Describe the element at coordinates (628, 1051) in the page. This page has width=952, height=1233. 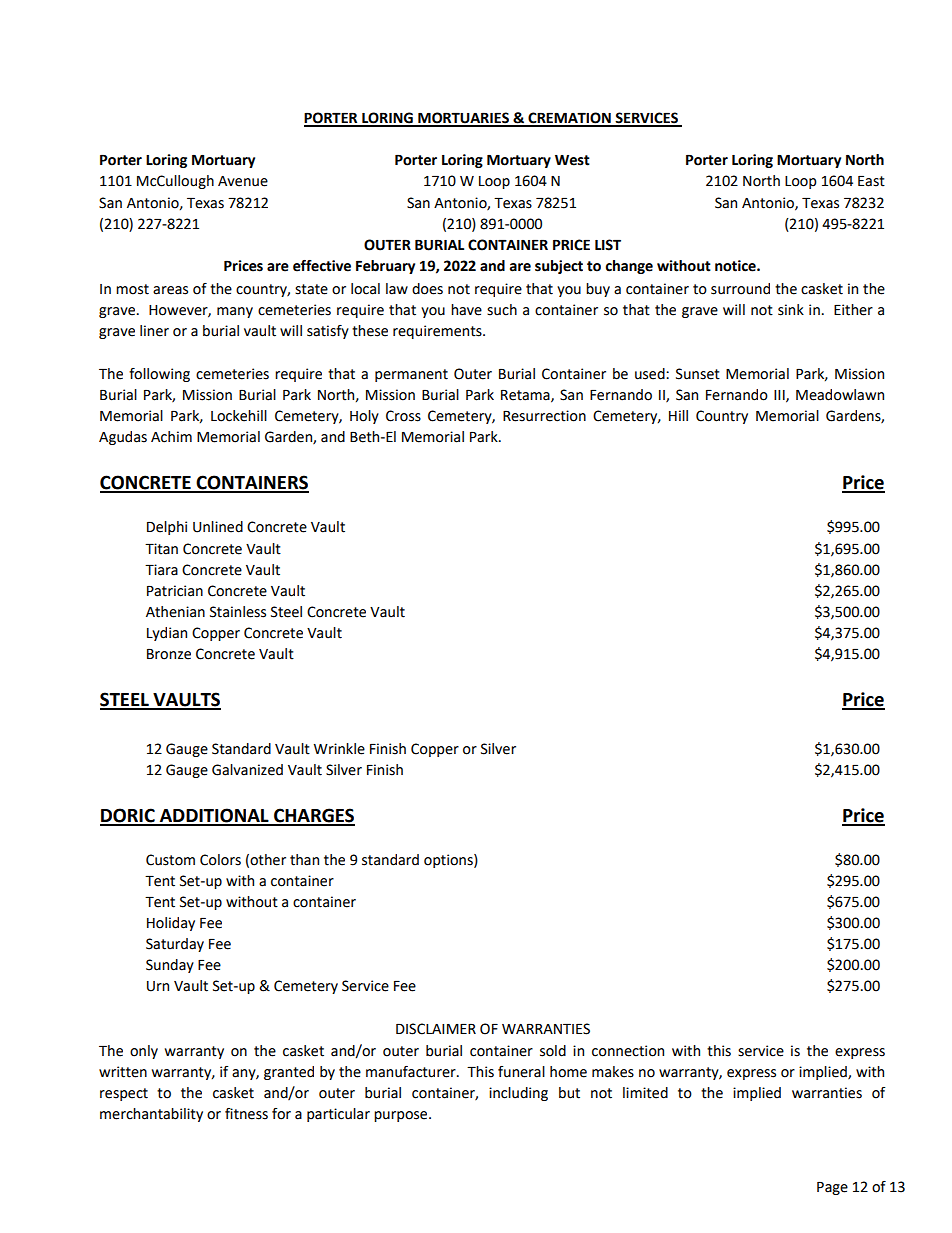
I see `connection` at that location.
